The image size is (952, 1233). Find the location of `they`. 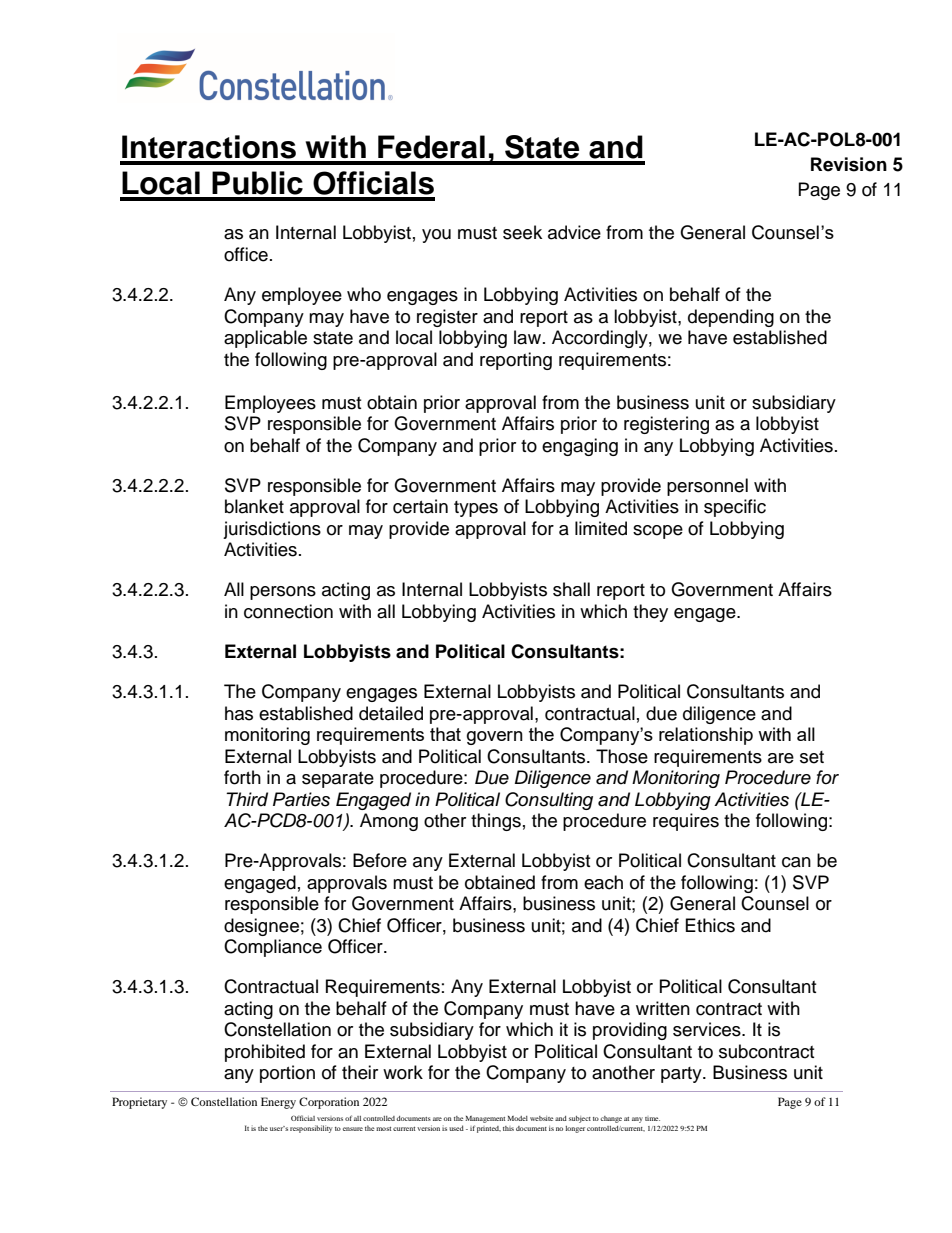

they is located at coordinates (650, 613).
